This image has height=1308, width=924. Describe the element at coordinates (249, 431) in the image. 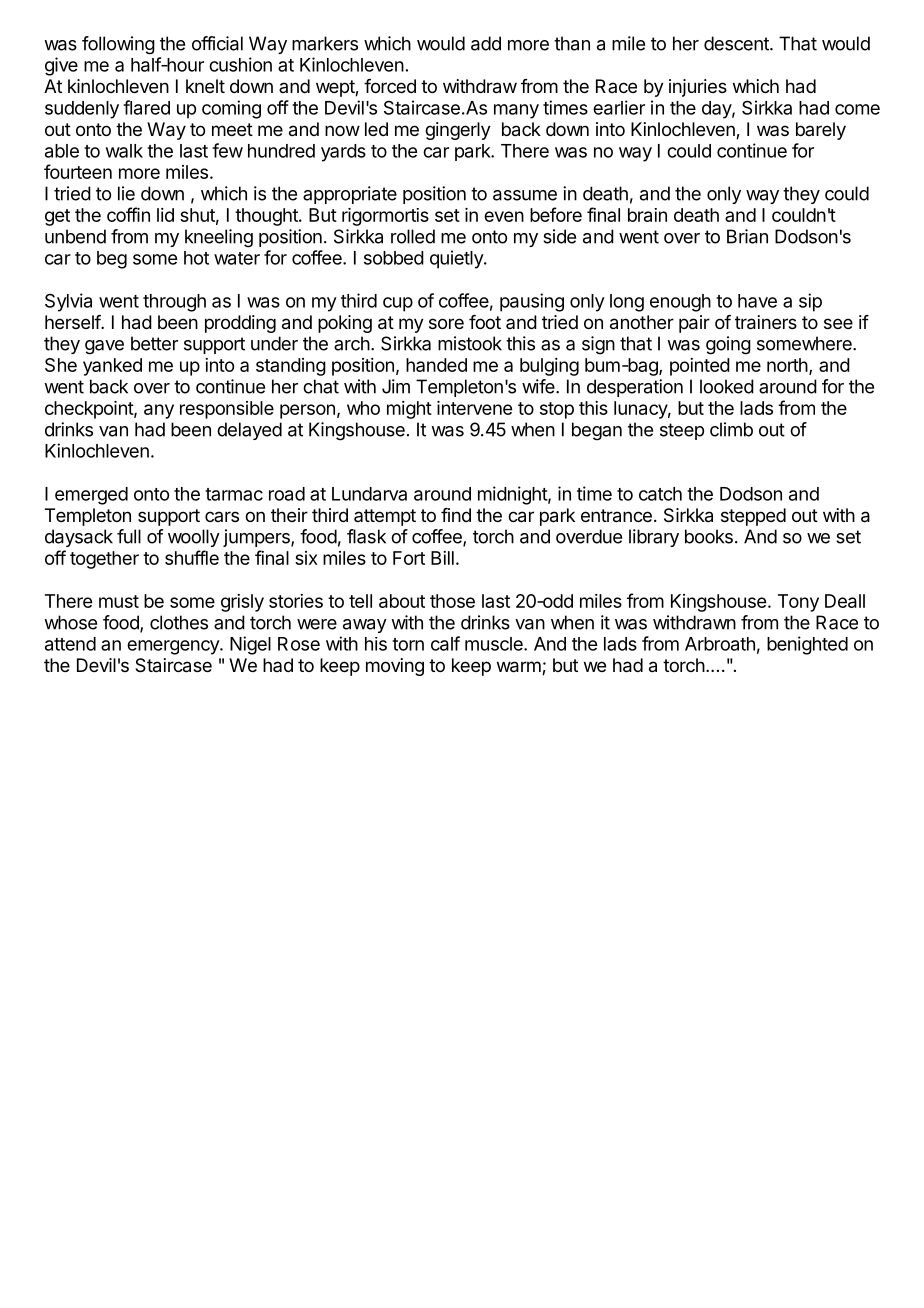

I see `delayed` at that location.
